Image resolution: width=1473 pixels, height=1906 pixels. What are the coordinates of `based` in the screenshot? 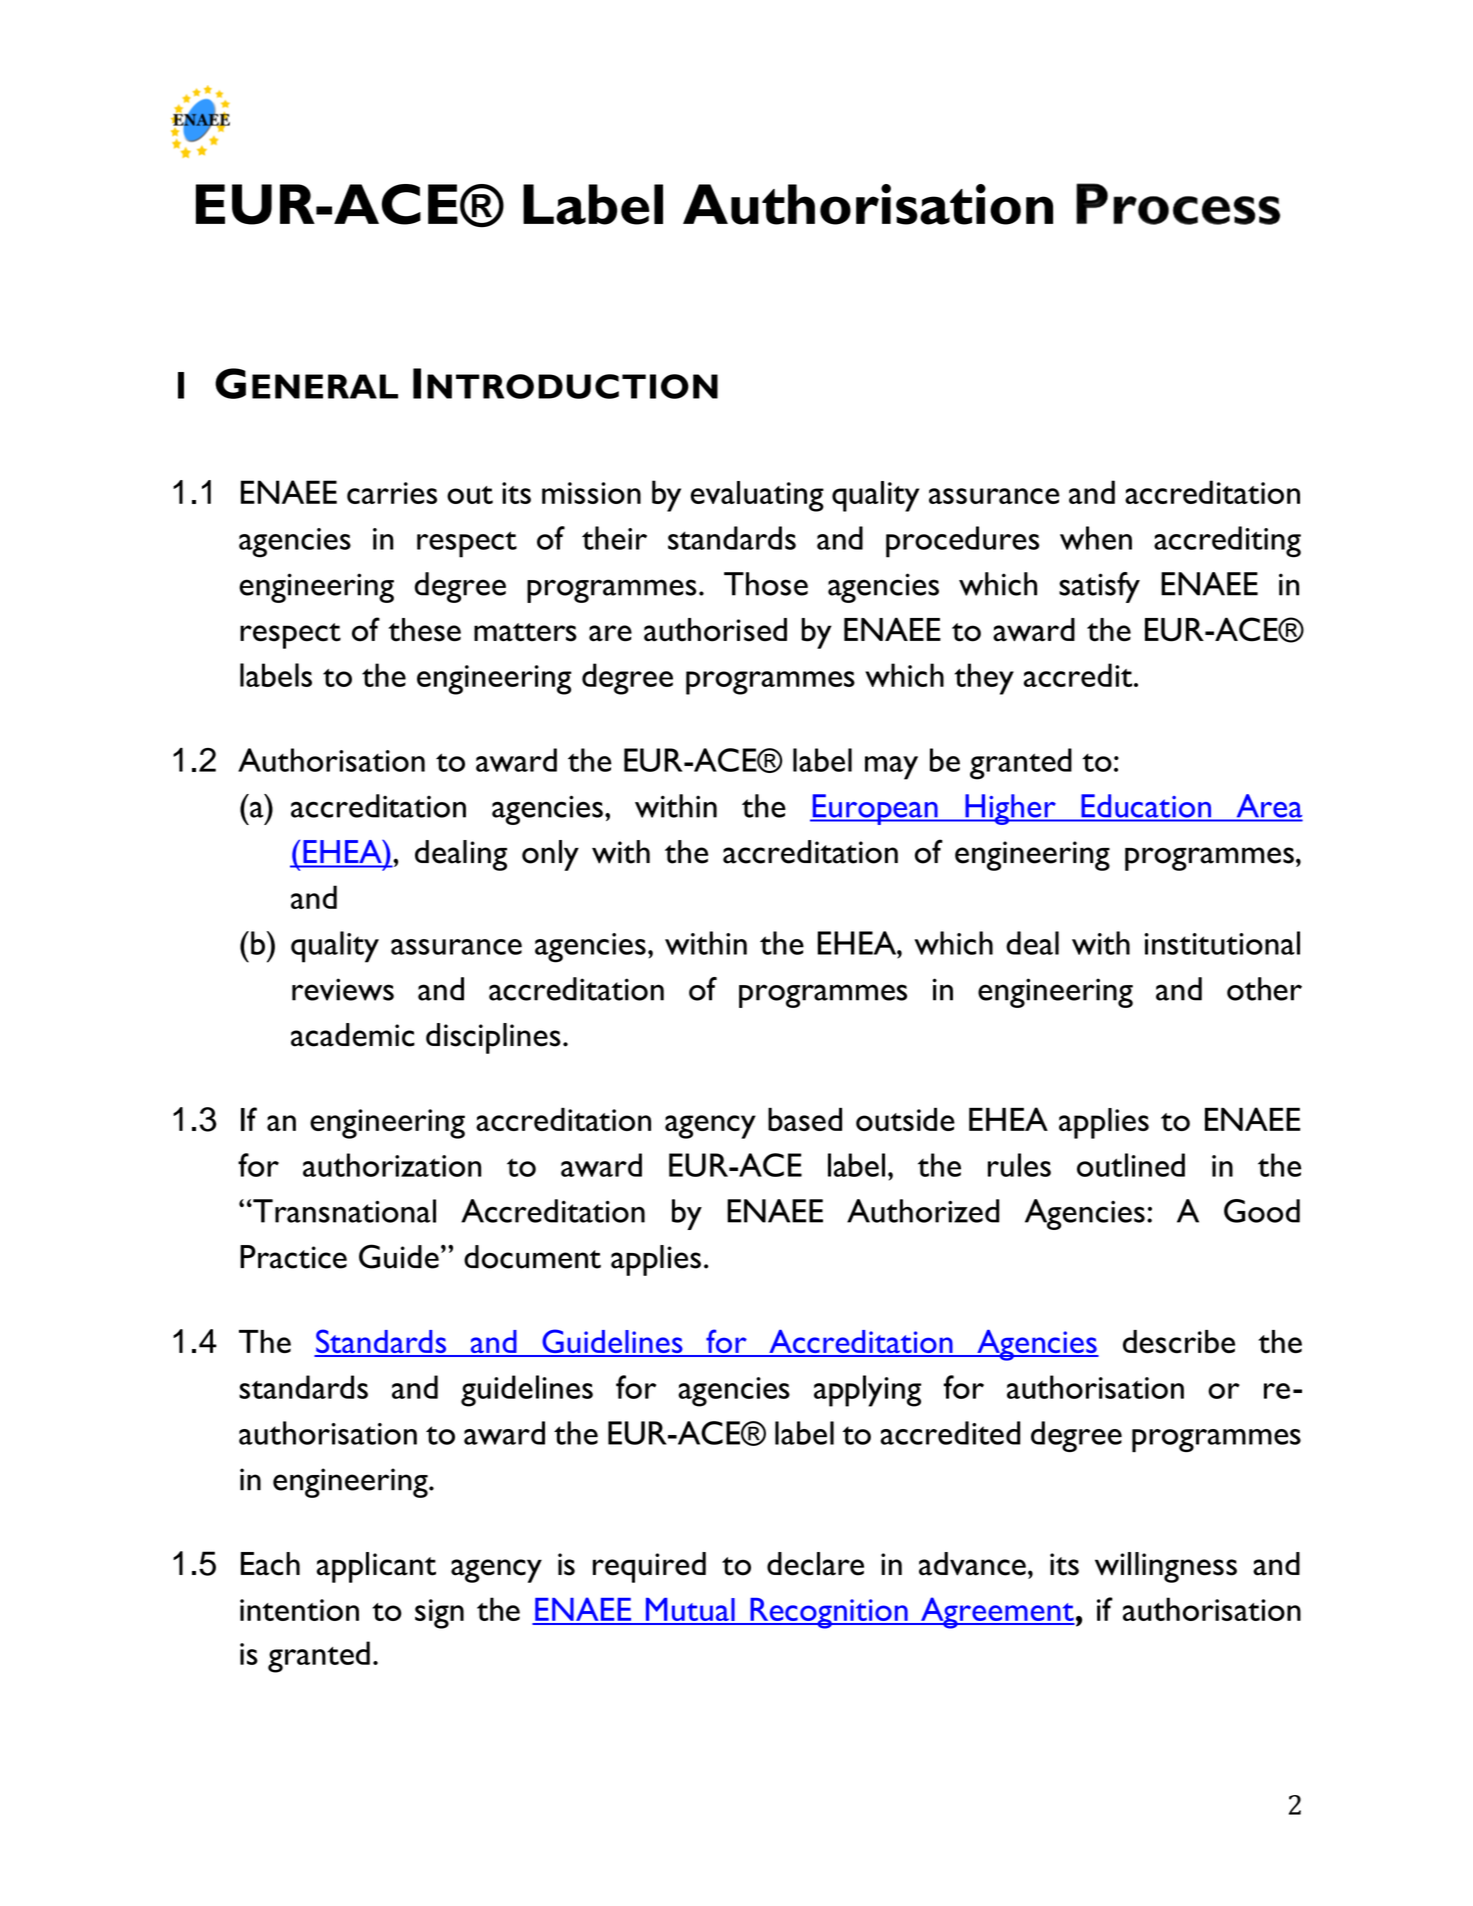 It's located at (805, 1119).
